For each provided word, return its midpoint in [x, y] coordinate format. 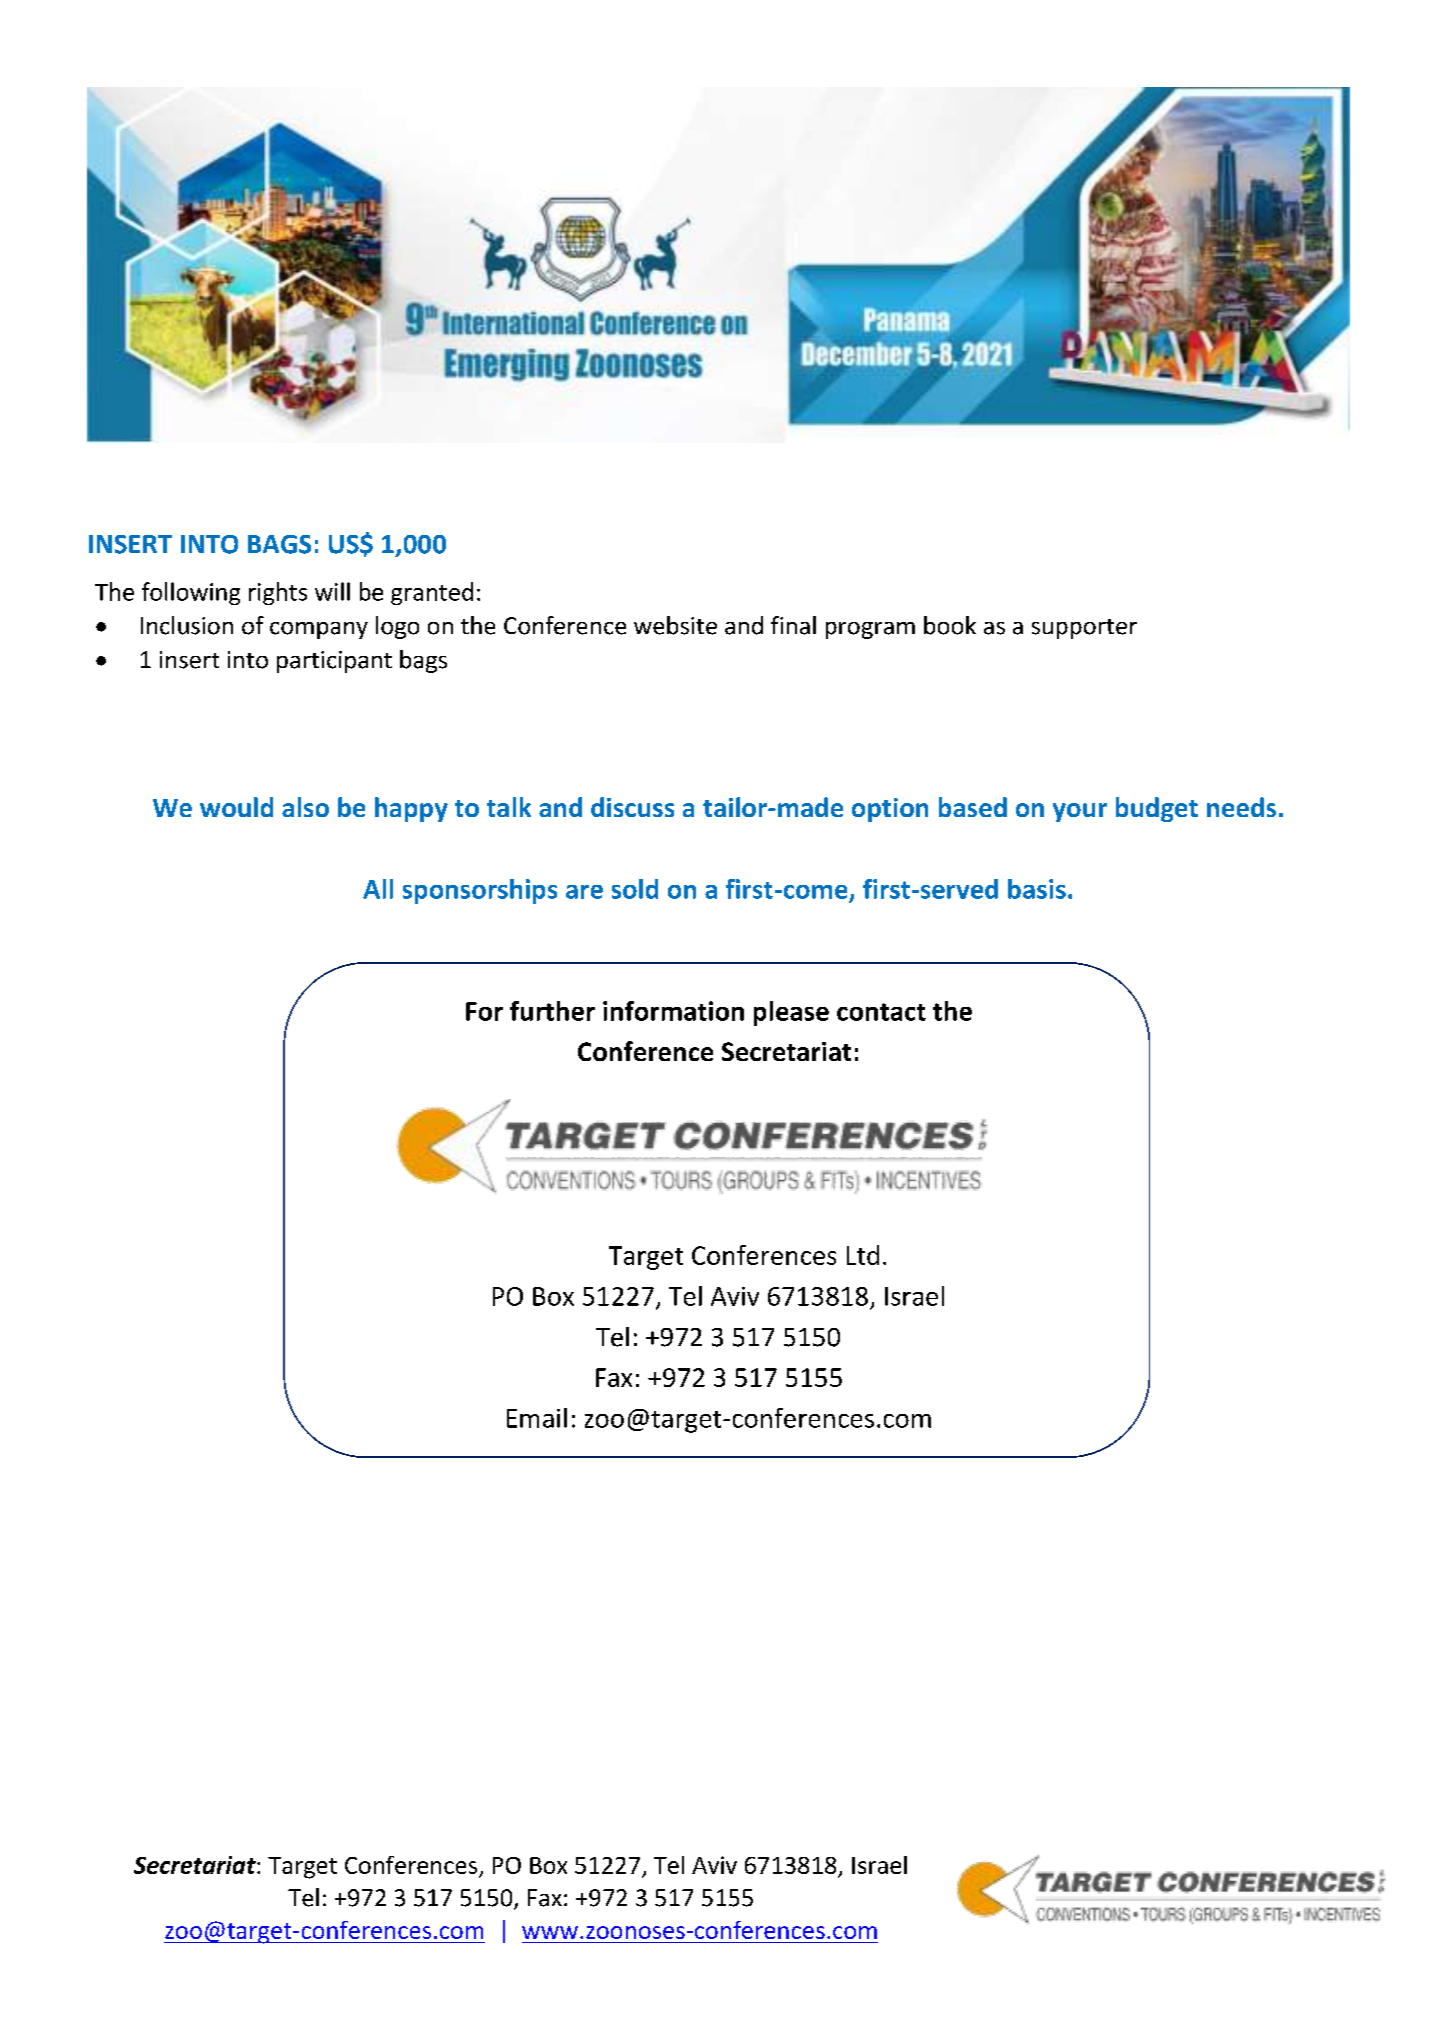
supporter [1084, 629]
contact [881, 1012]
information [673, 1011]
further [552, 1011]
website [675, 625]
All [378, 889]
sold [635, 889]
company [319, 630]
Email [537, 1418]
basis [1037, 889]
